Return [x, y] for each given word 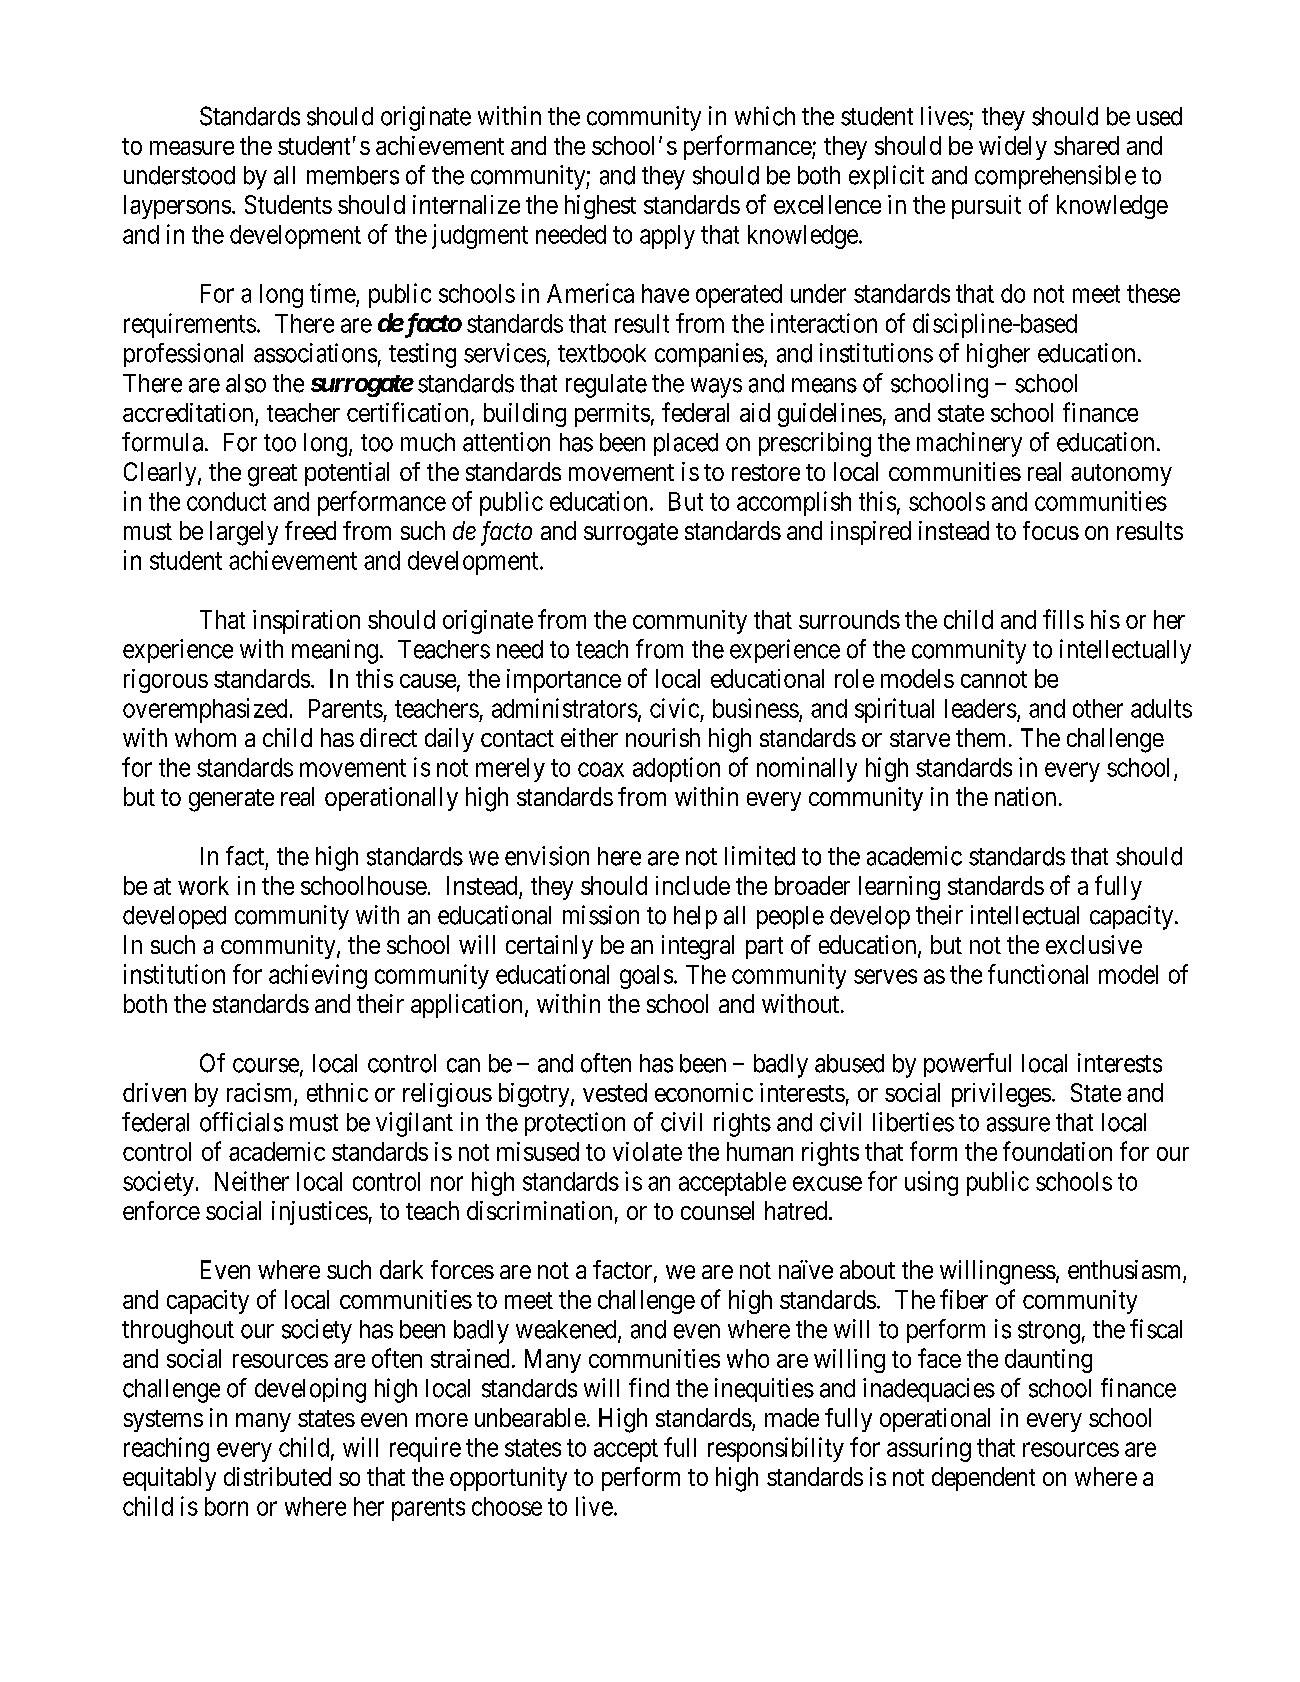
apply [667, 237]
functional [1038, 974]
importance [564, 681]
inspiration [306, 622]
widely [1013, 148]
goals [646, 977]
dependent [983, 1479]
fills [1063, 619]
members [353, 175]
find [649, 1388]
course [266, 1065]
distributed [277, 1476]
